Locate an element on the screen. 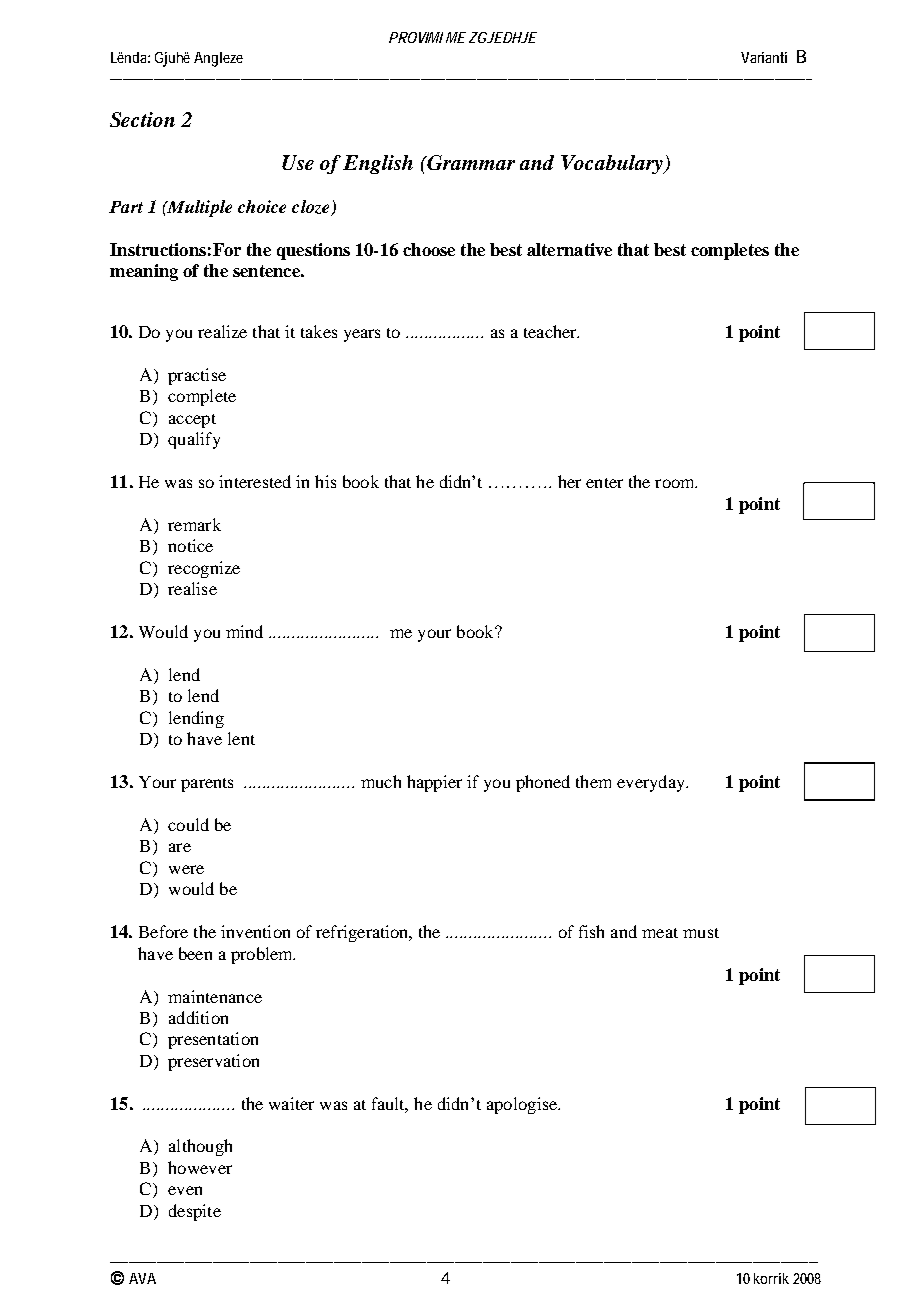 The height and width of the screenshot is (1308, 924). fault is located at coordinates (390, 1104).
